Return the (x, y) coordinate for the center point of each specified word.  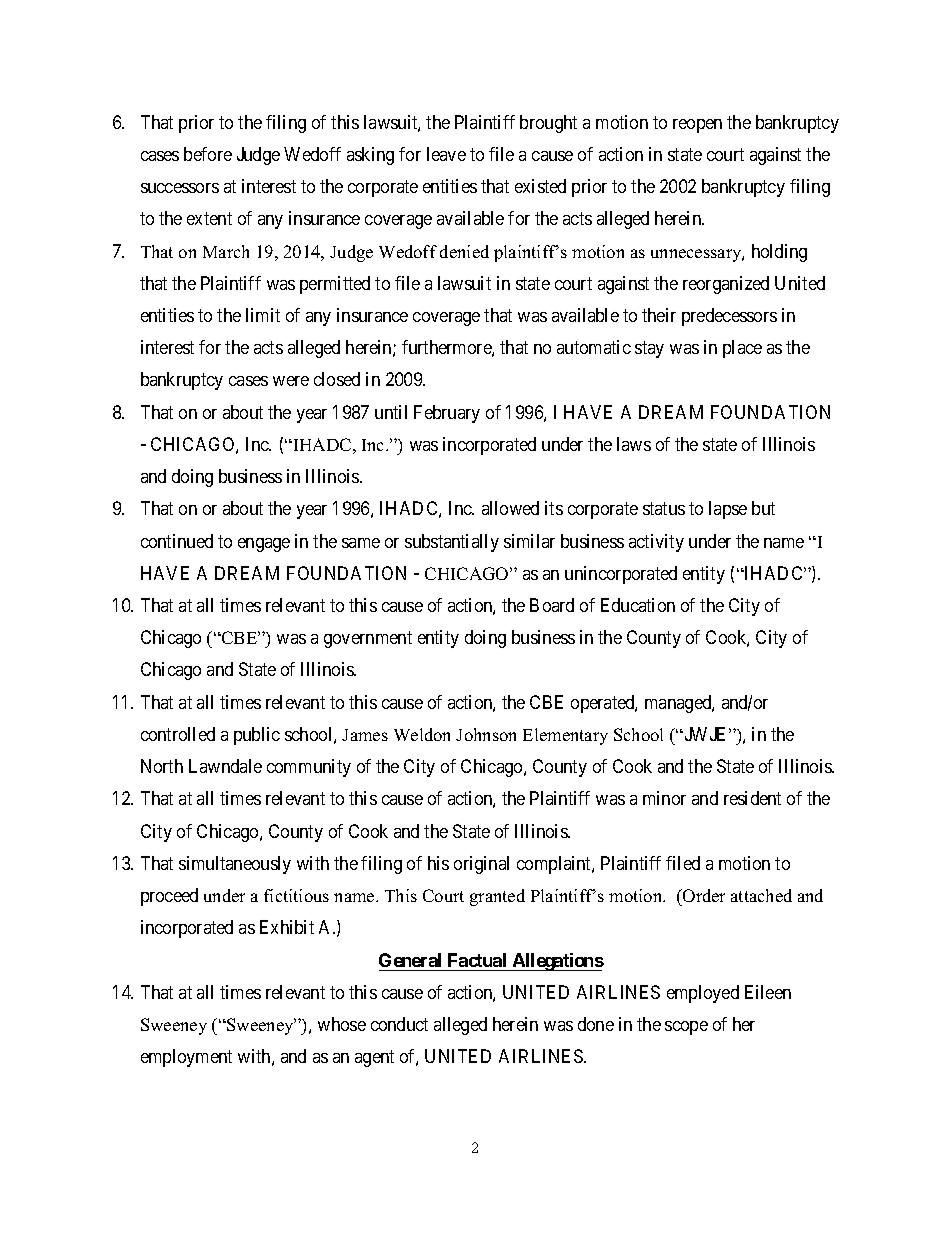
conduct (399, 1024)
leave (446, 154)
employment (186, 1058)
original (481, 865)
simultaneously (235, 865)
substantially (452, 543)
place (742, 349)
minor (664, 798)
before (208, 154)
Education (638, 605)
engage (264, 545)
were (291, 381)
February (447, 414)
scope (686, 1028)
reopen (697, 126)
